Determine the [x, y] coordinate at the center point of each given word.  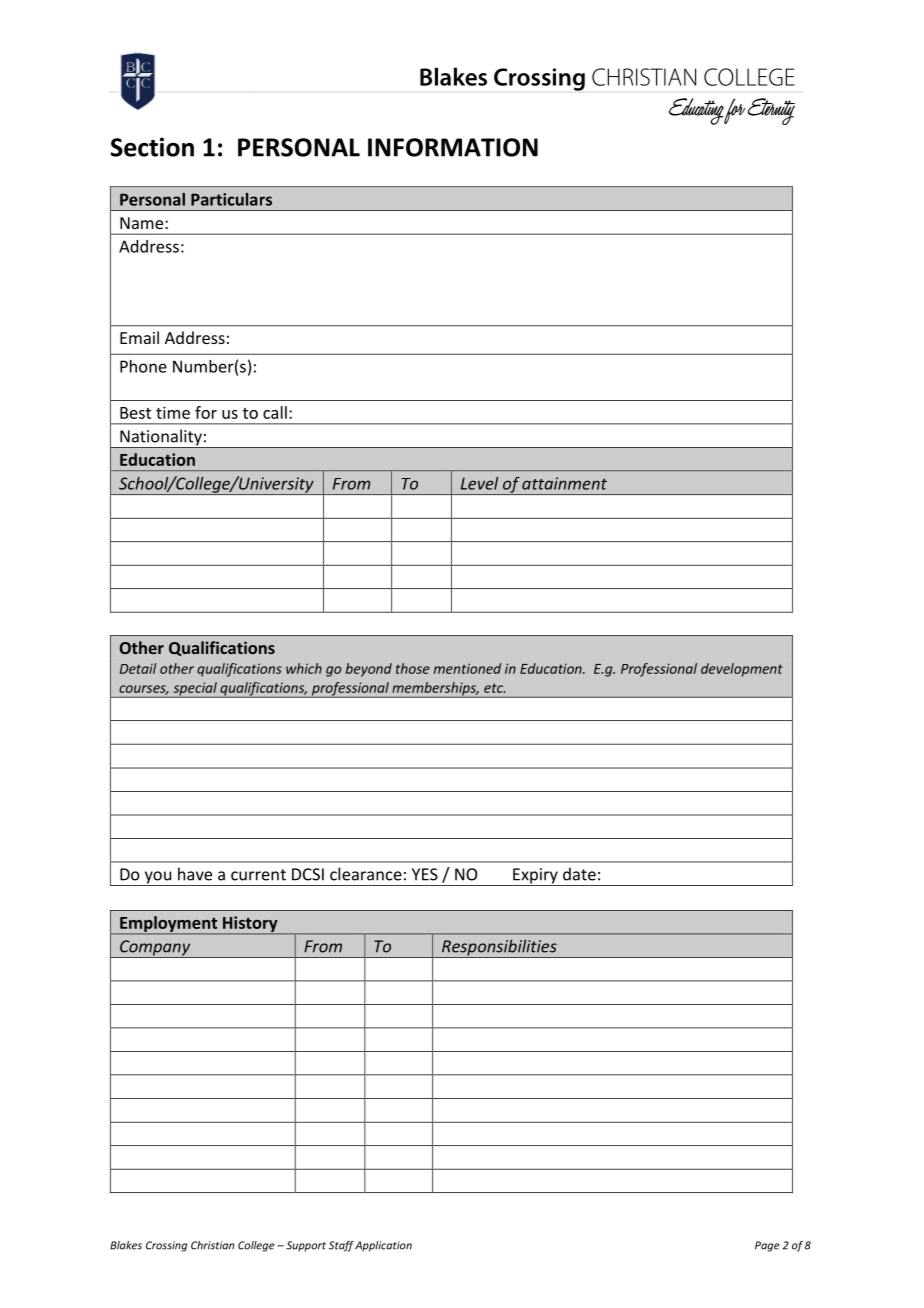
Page [767, 1246]
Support [306, 1246]
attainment [564, 483]
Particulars [231, 199]
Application [383, 1246]
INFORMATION [453, 147]
